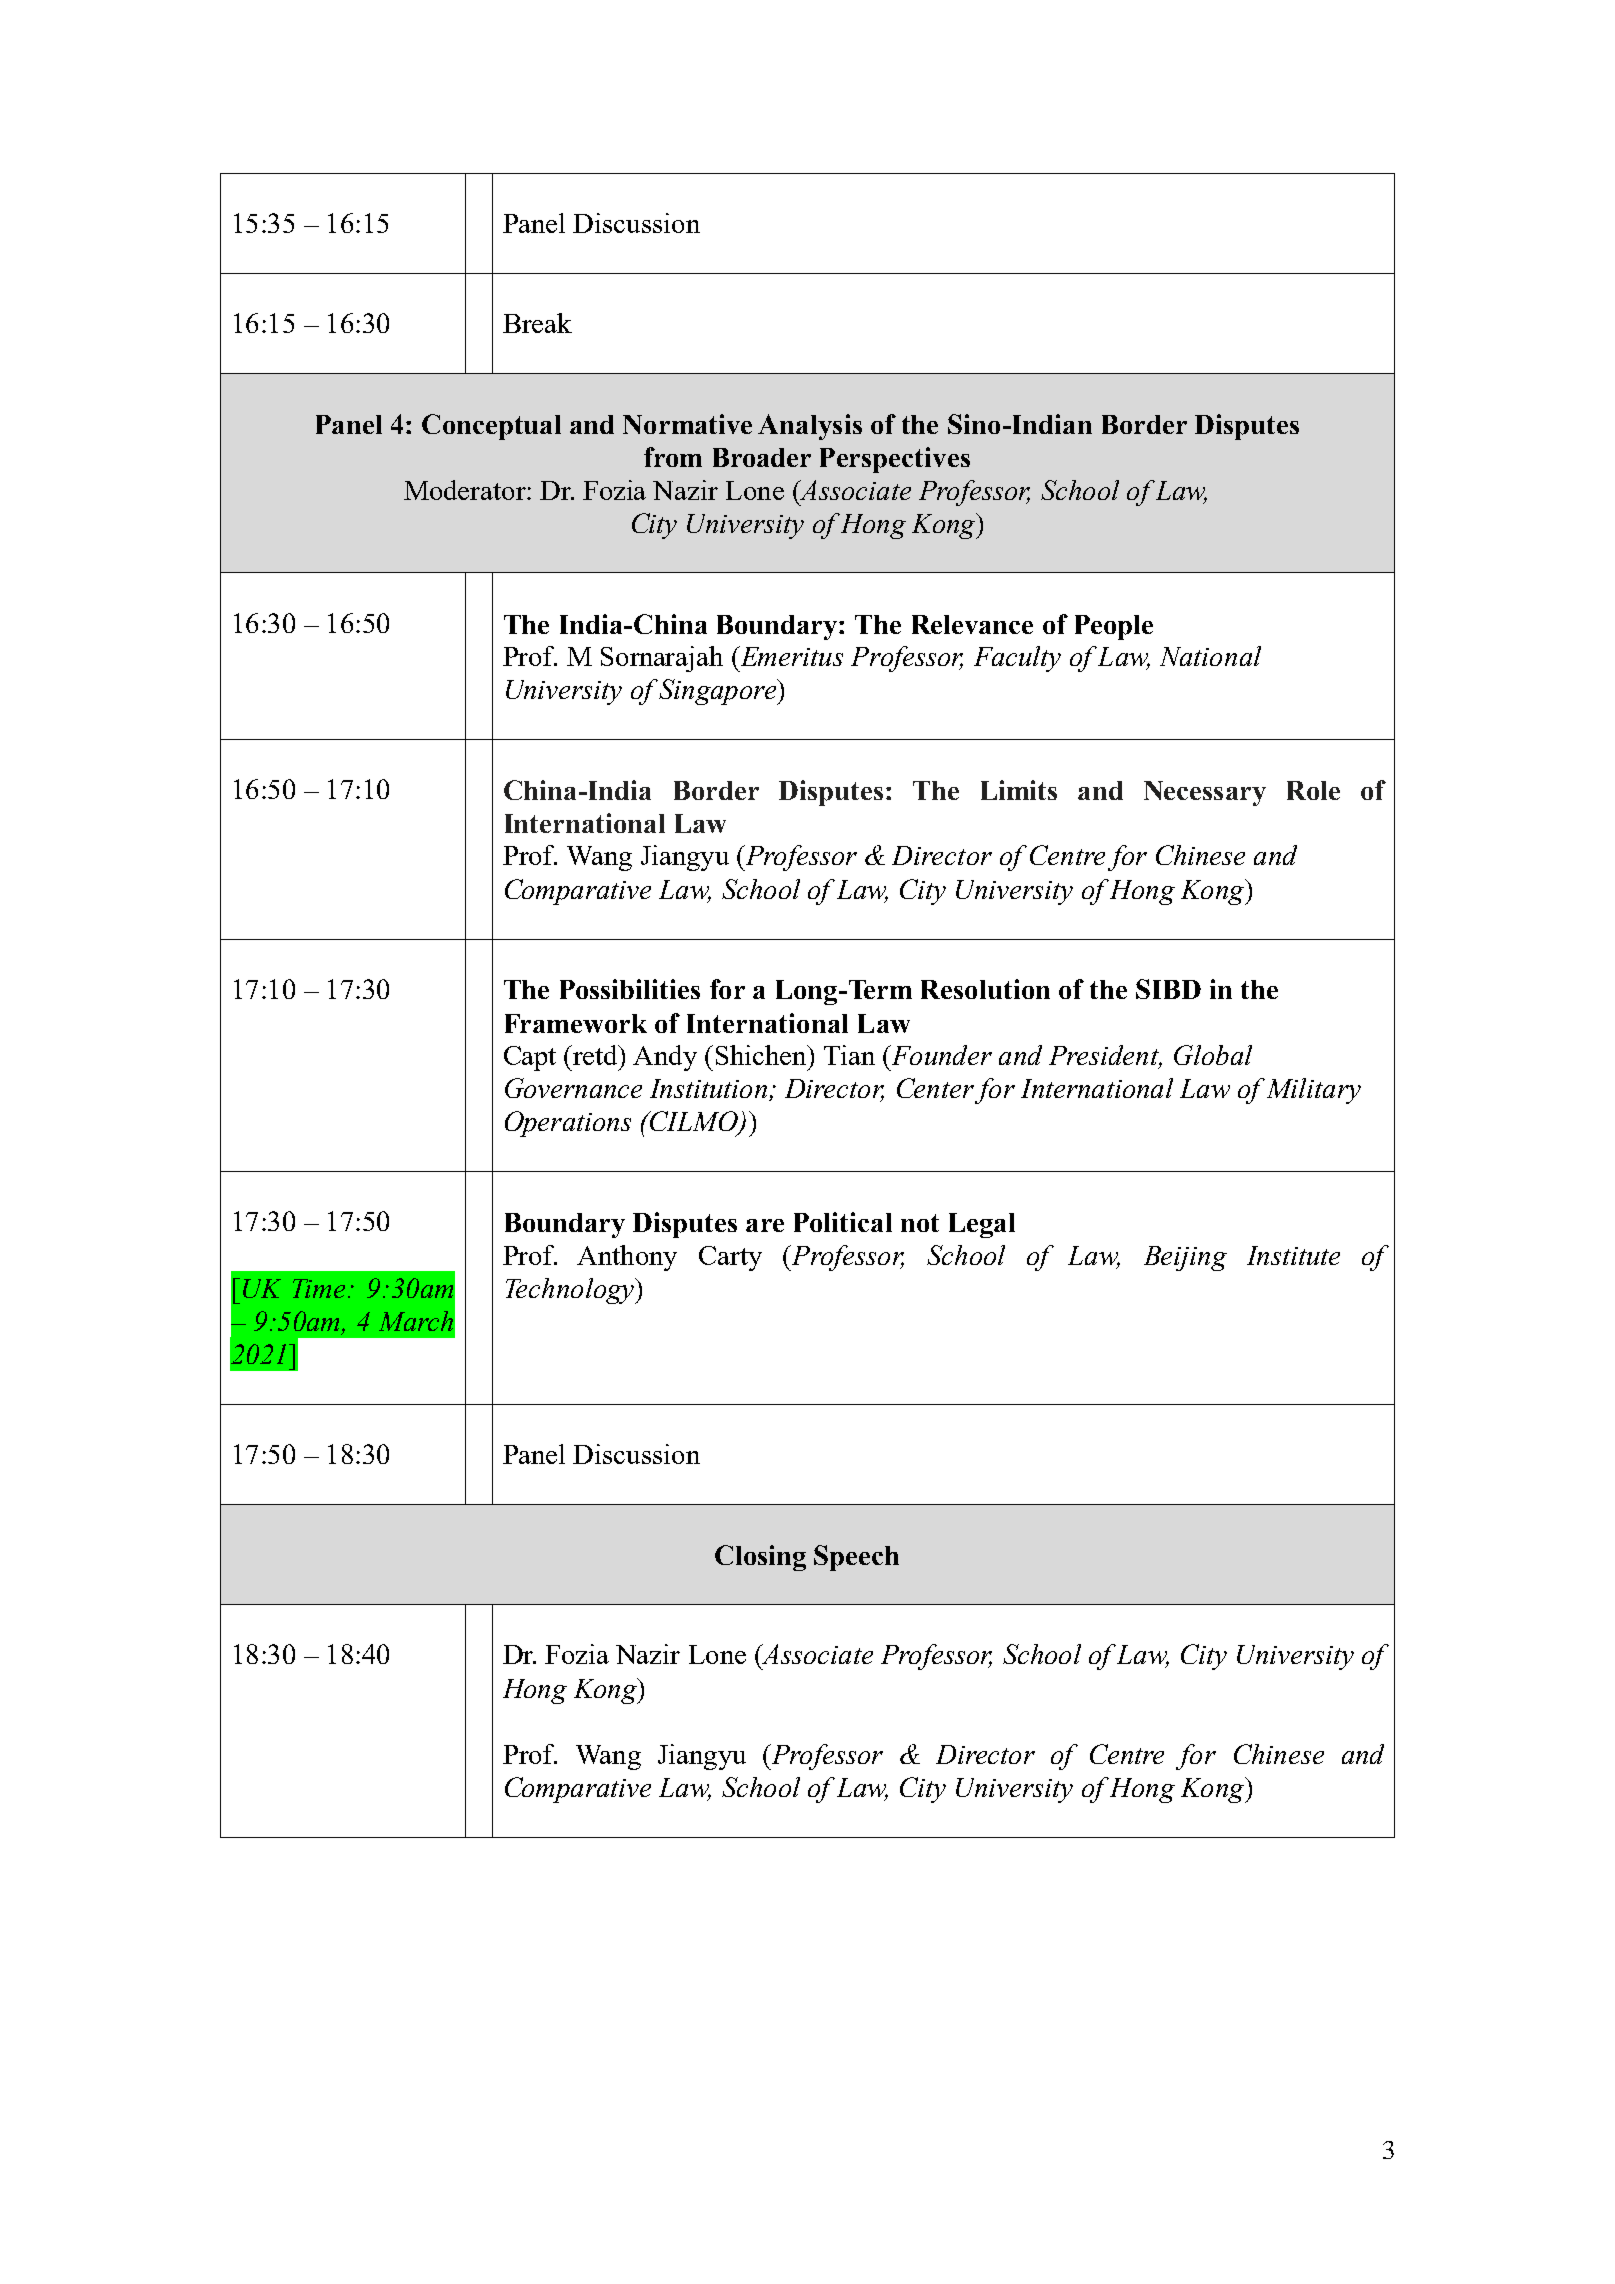  What do you see at coordinates (1213, 1055) in the page?
I see `Global` at bounding box center [1213, 1055].
